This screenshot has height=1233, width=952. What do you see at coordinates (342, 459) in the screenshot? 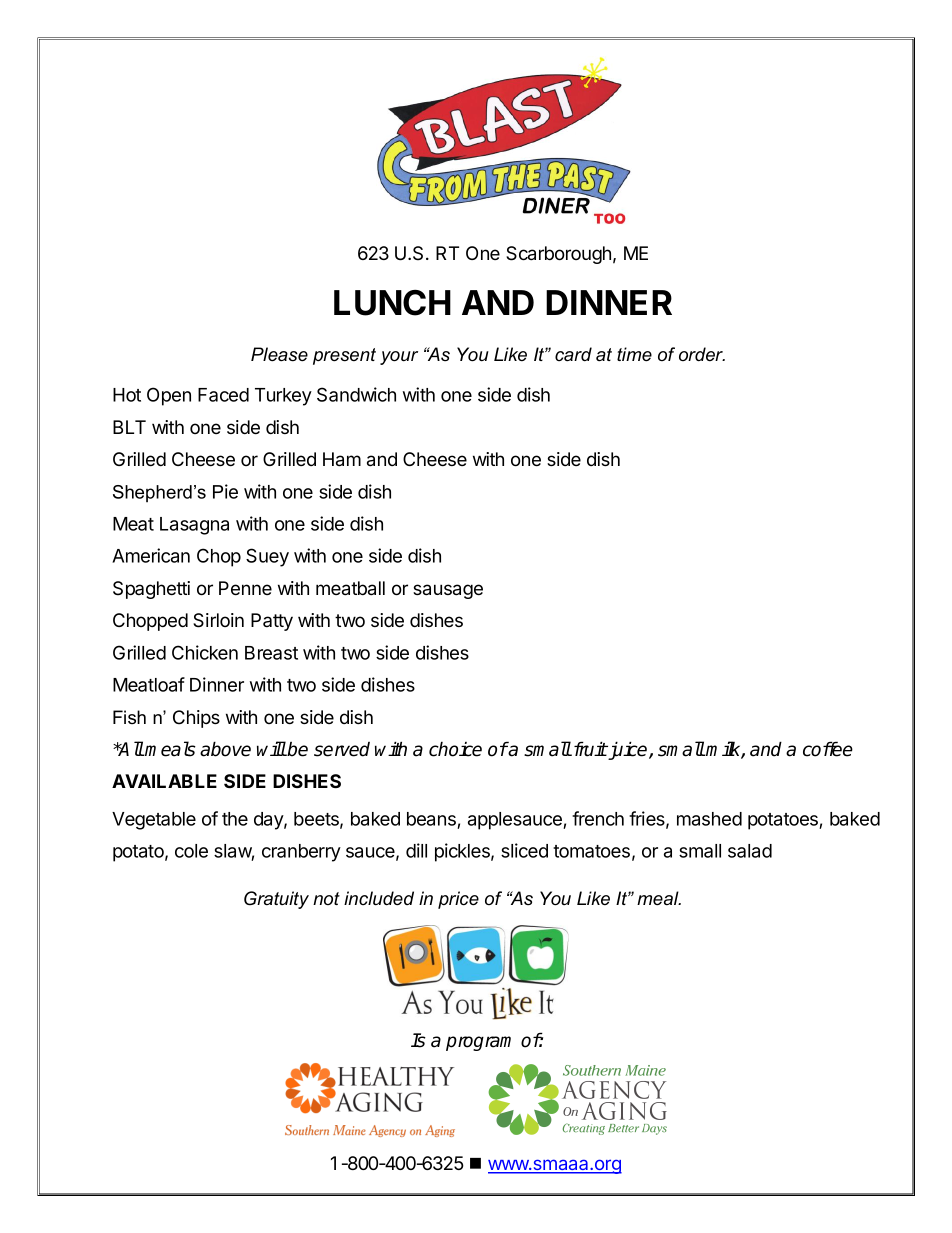
I see `Ham` at bounding box center [342, 459].
